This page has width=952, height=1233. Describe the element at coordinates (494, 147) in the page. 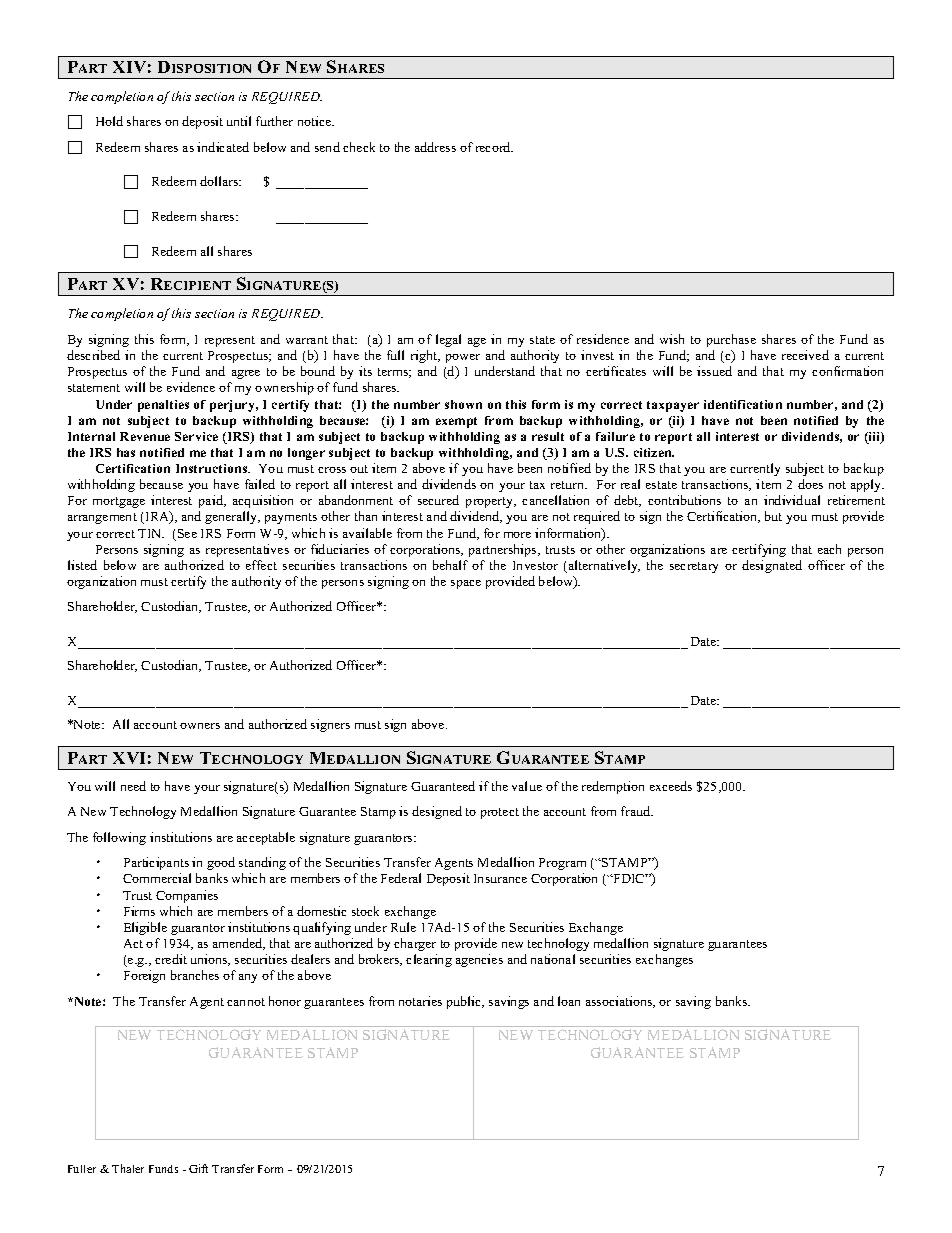

I see `record` at that location.
